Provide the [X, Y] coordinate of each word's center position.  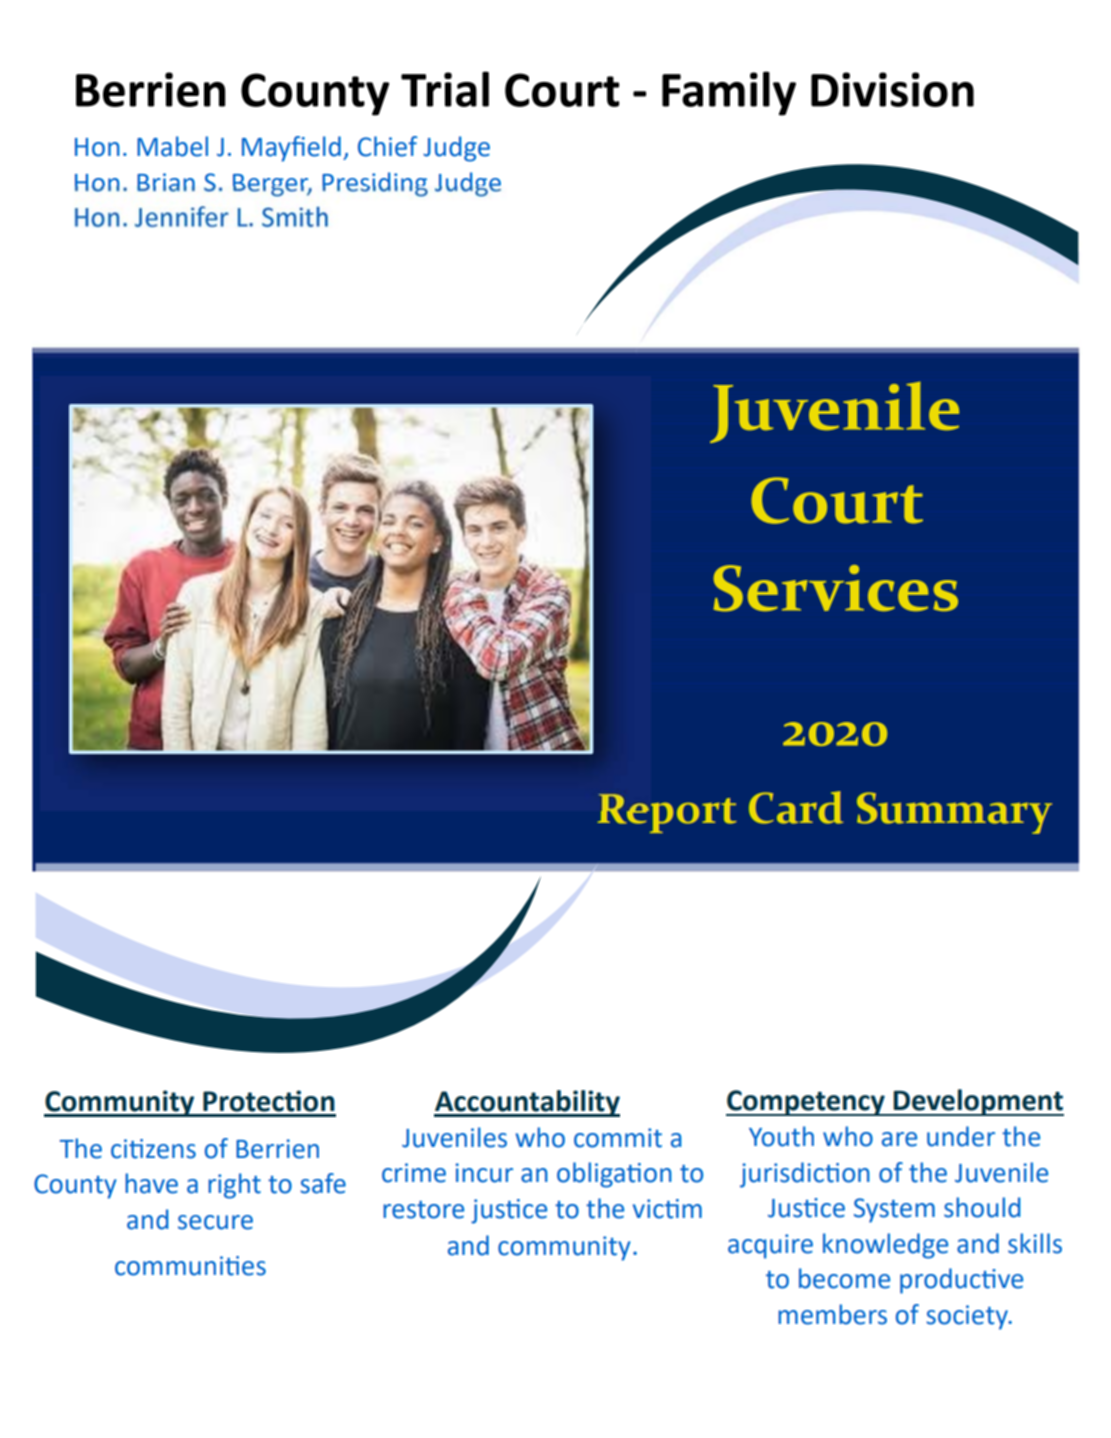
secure [215, 1222]
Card [796, 807]
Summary [954, 813]
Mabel [172, 146]
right [234, 1186]
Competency [806, 1103]
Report [667, 813]
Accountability [527, 1103]
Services [836, 588]
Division [892, 89]
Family [729, 93]
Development [977, 1102]
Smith [295, 217]
